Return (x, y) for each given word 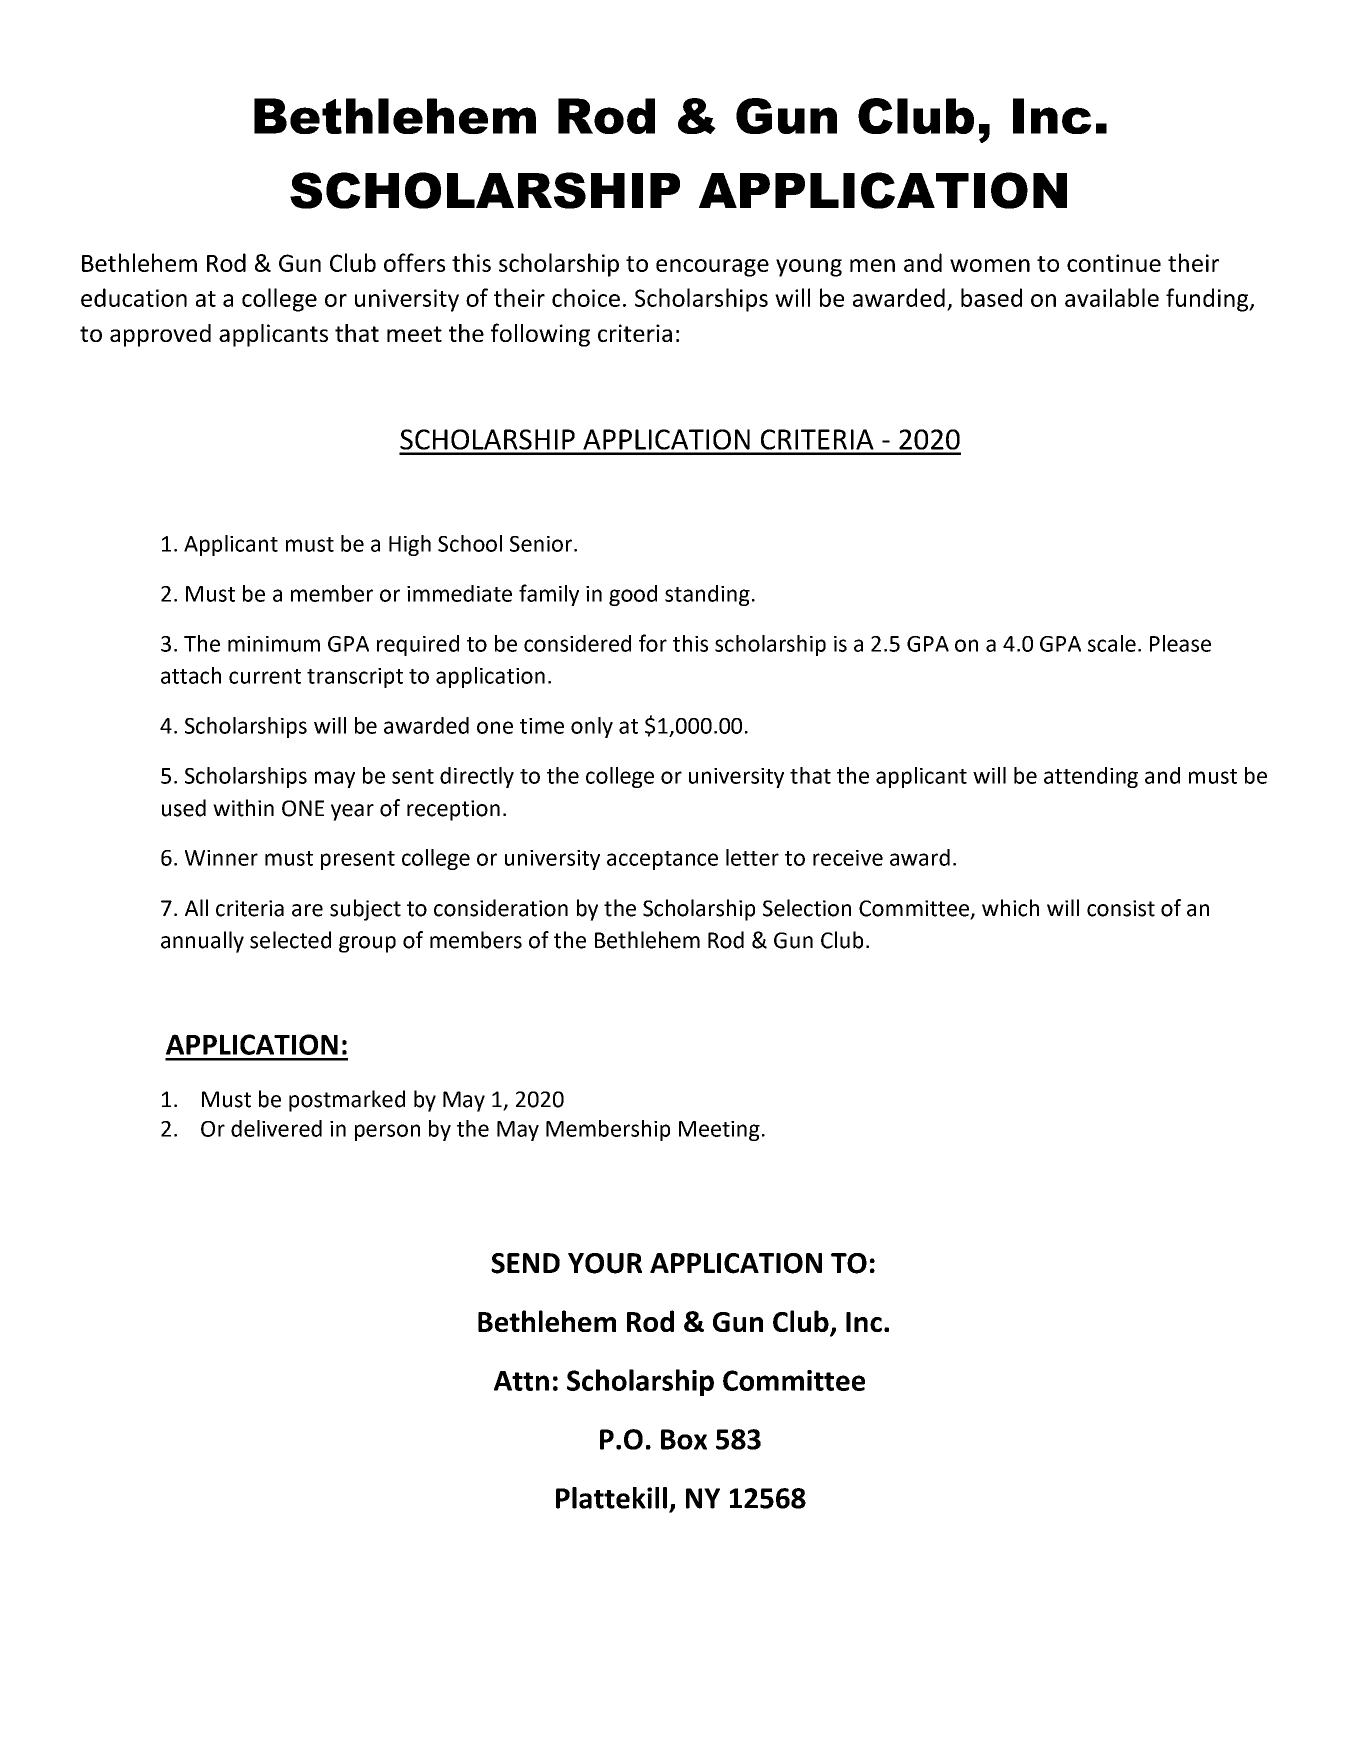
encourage (712, 268)
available (1112, 297)
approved (160, 335)
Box (684, 1439)
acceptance (662, 860)
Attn (521, 1381)
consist (1121, 908)
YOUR (605, 1263)
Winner (221, 858)
